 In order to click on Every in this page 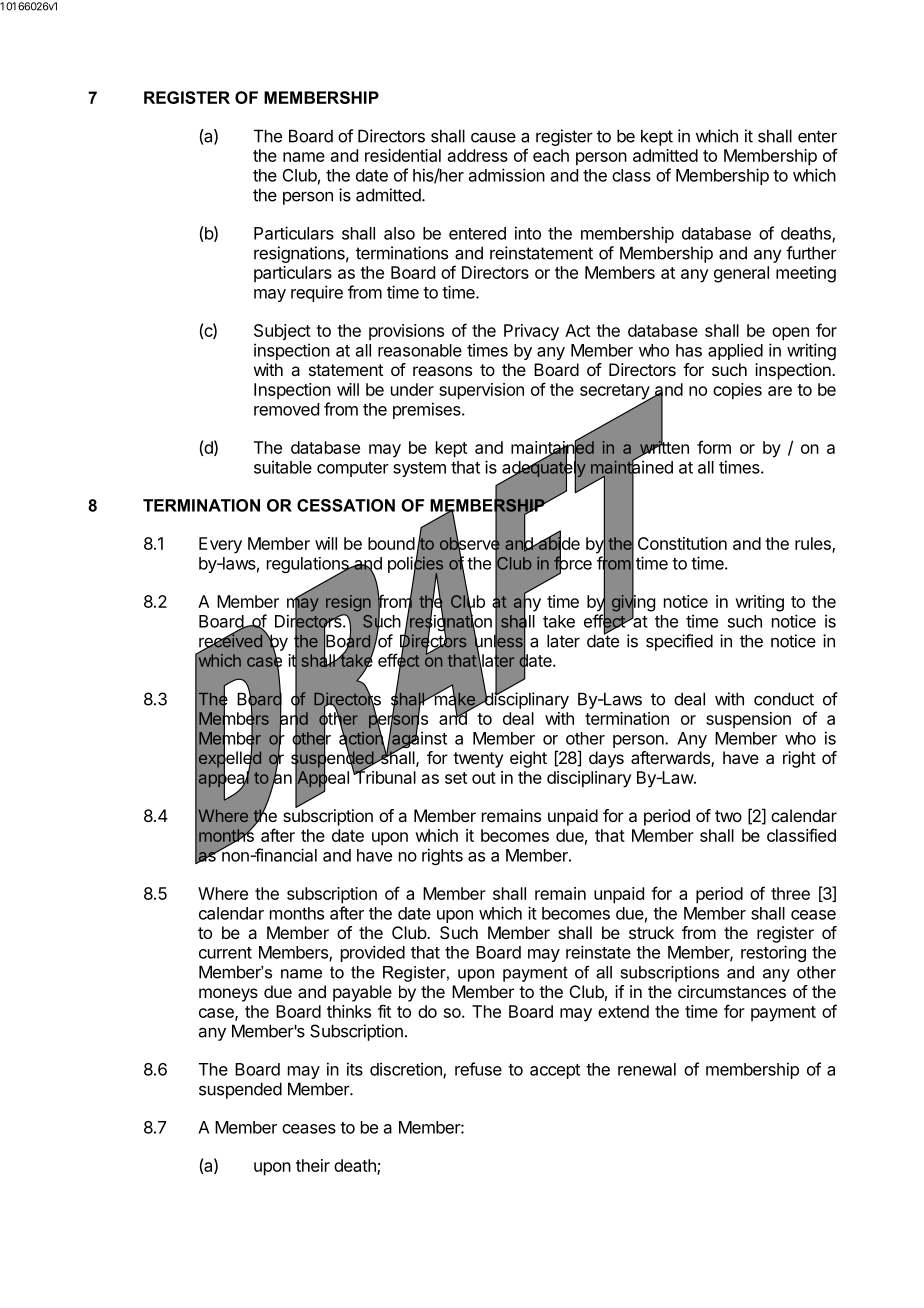, I will do `click(220, 545)`.
